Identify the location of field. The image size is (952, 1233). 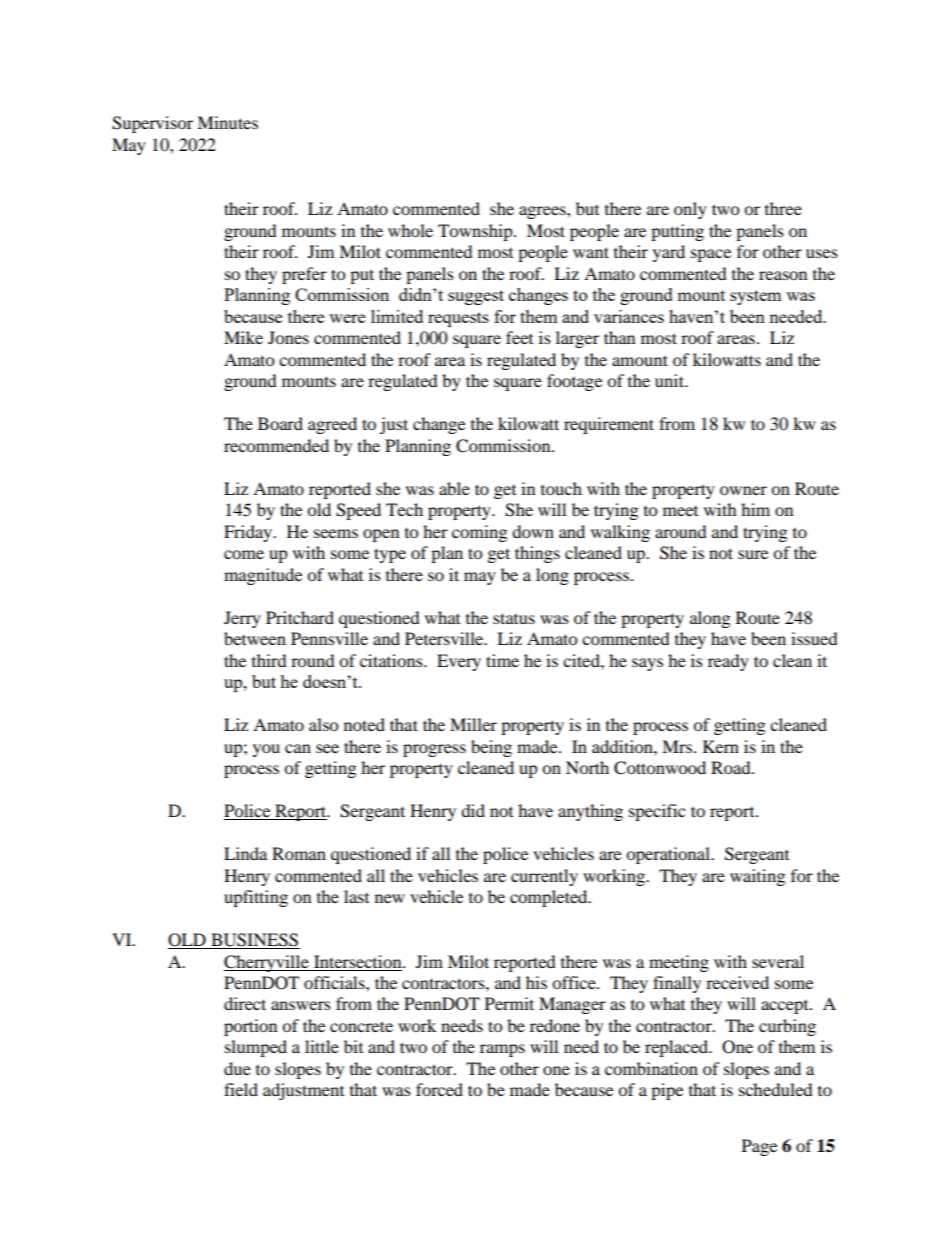
(241, 1089).
